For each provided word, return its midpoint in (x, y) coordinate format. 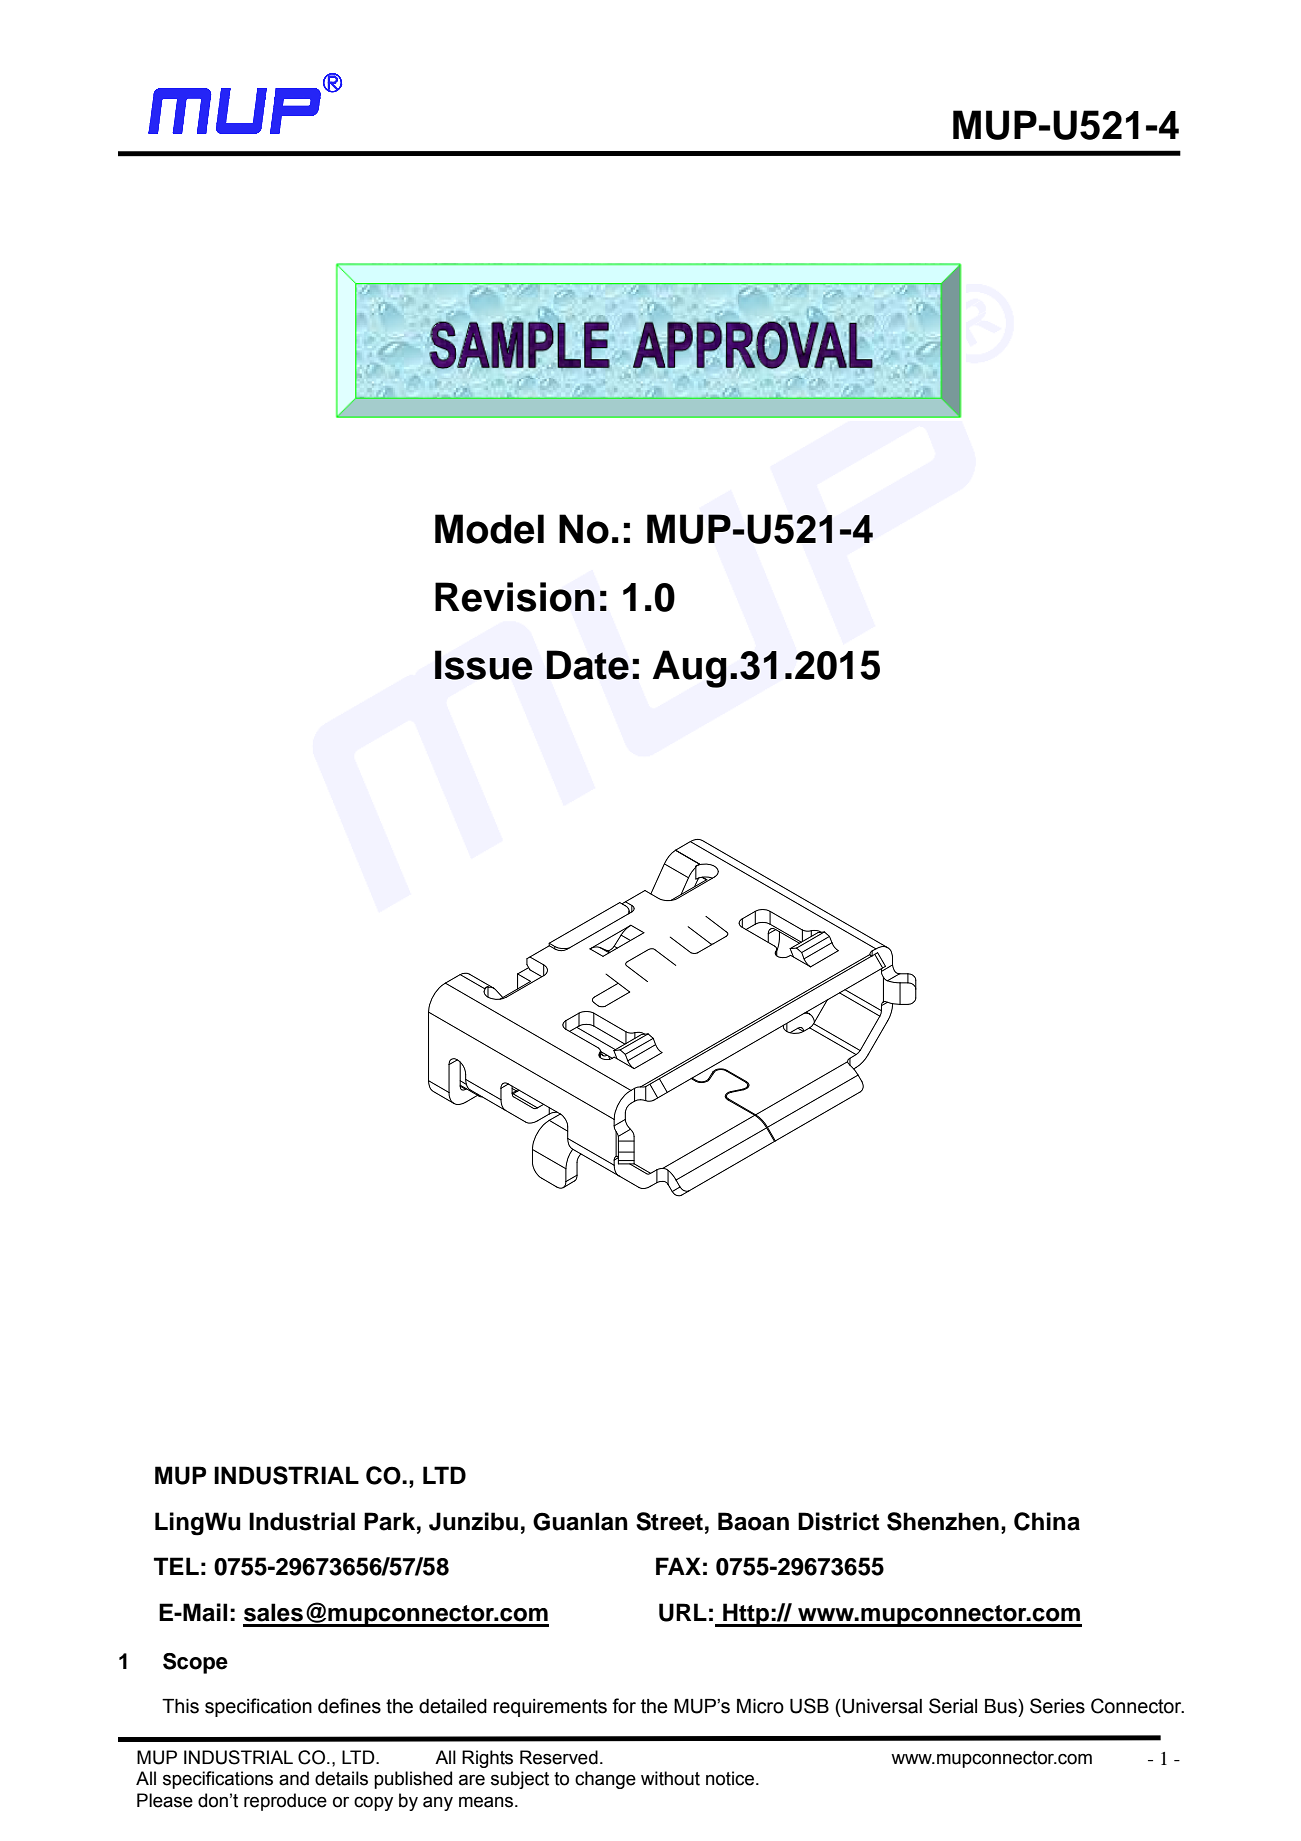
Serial (953, 1706)
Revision (515, 597)
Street (669, 1521)
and (294, 1778)
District (838, 1521)
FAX (678, 1566)
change (605, 1780)
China (1047, 1521)
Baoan (753, 1521)
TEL (176, 1566)
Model (489, 529)
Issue (484, 665)
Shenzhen (943, 1521)
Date (588, 665)
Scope (195, 1663)
